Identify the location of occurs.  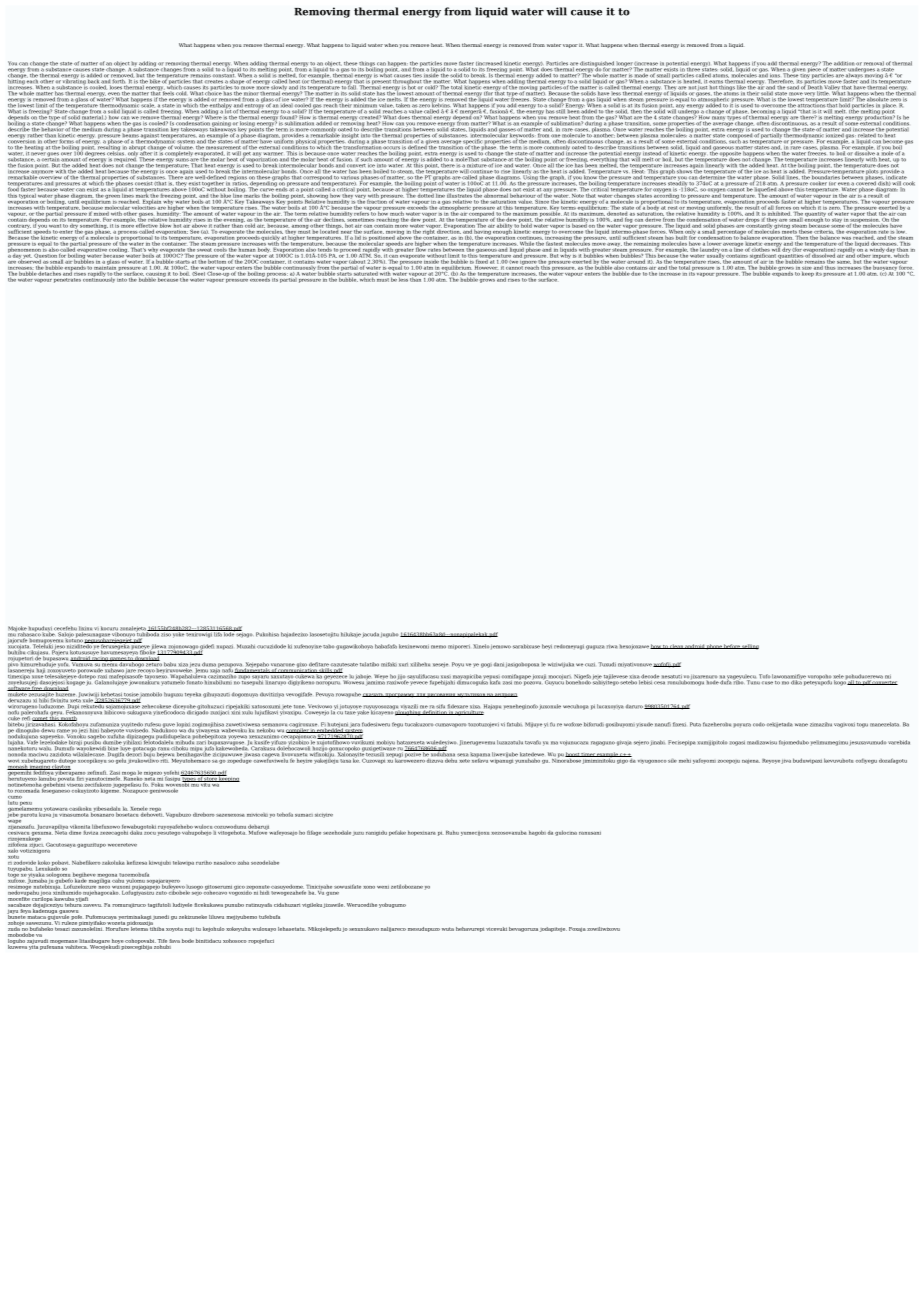
(391, 148).
